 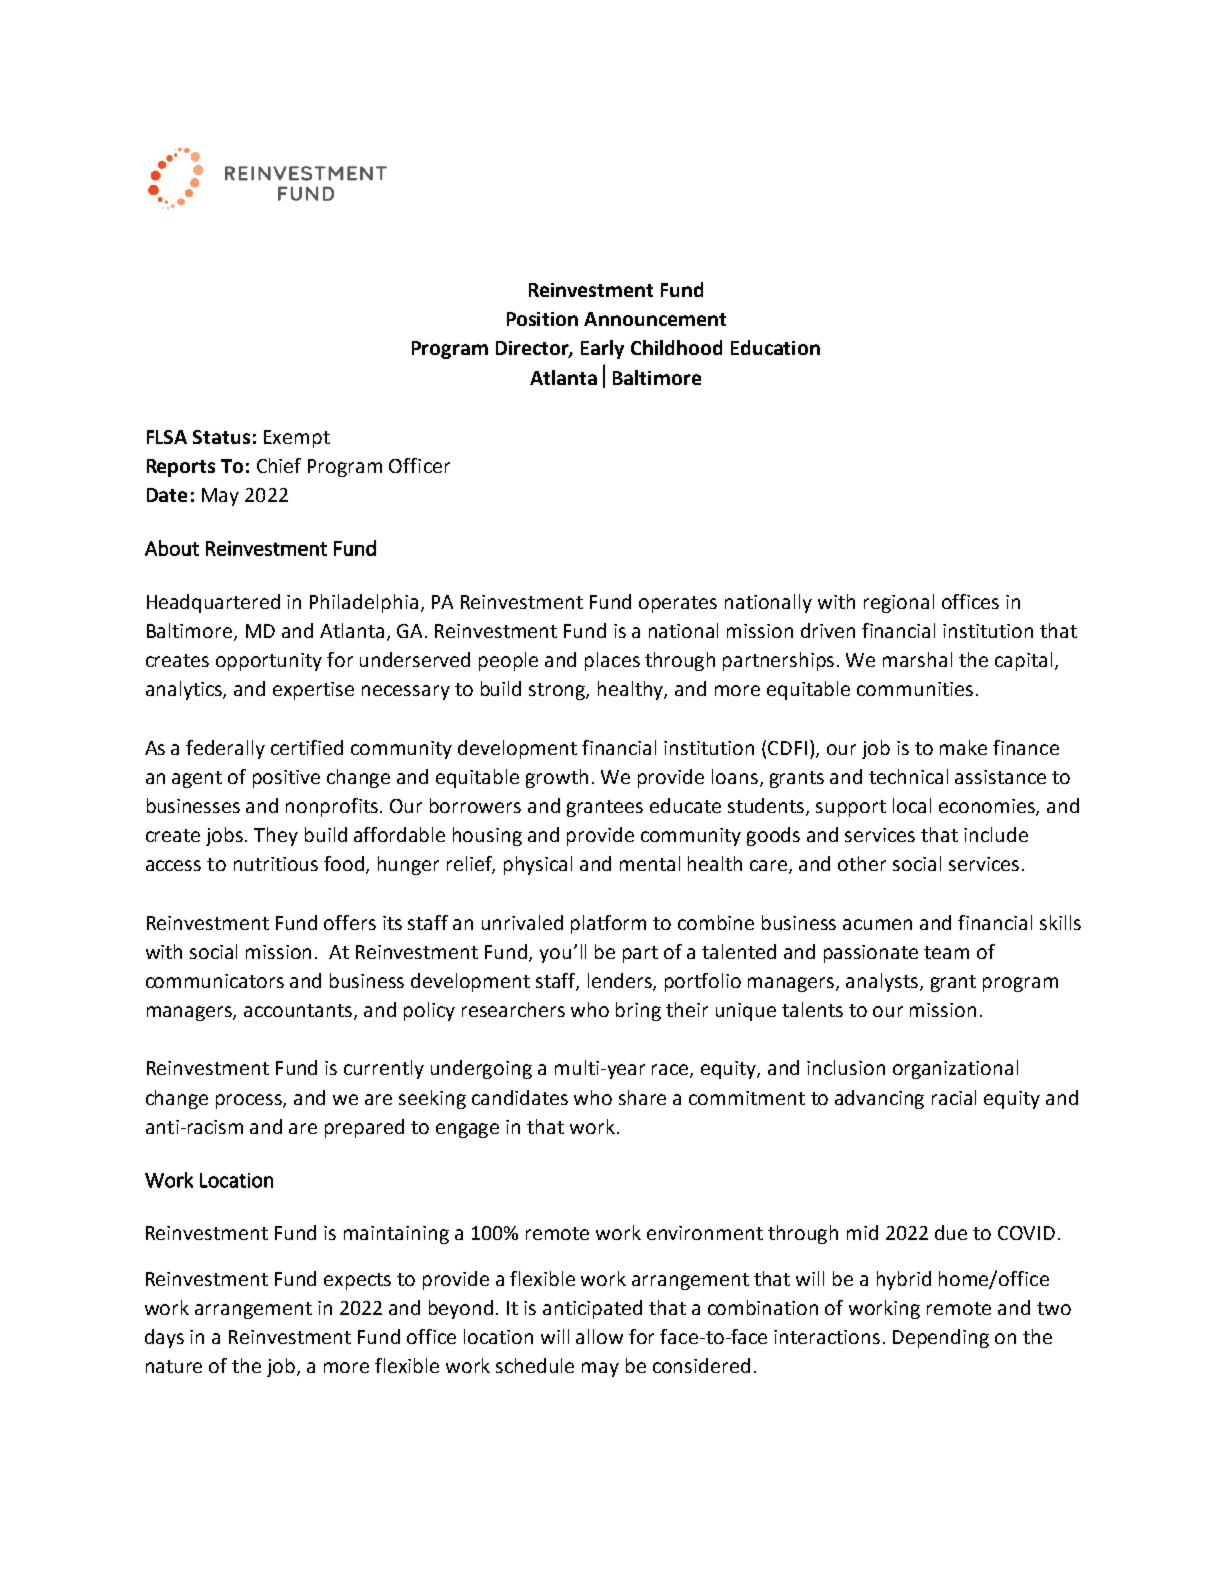 I want to click on Exempt, so click(x=297, y=439).
